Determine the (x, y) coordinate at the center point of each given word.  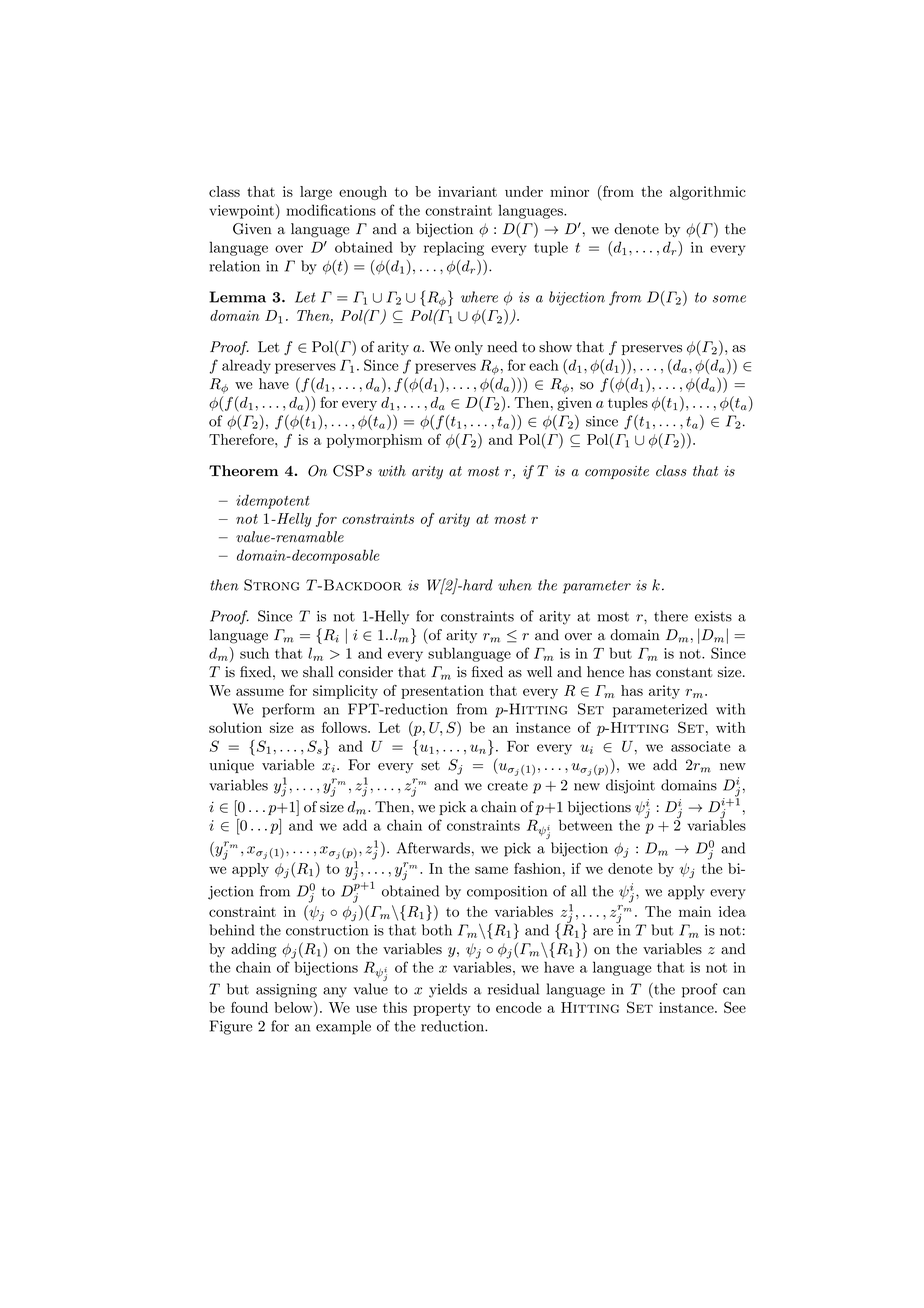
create (507, 786)
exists (713, 616)
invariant (467, 191)
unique (231, 766)
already (246, 366)
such (254, 653)
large (316, 193)
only (469, 348)
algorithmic (708, 193)
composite (617, 472)
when (515, 585)
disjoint (630, 786)
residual (513, 989)
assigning (286, 991)
